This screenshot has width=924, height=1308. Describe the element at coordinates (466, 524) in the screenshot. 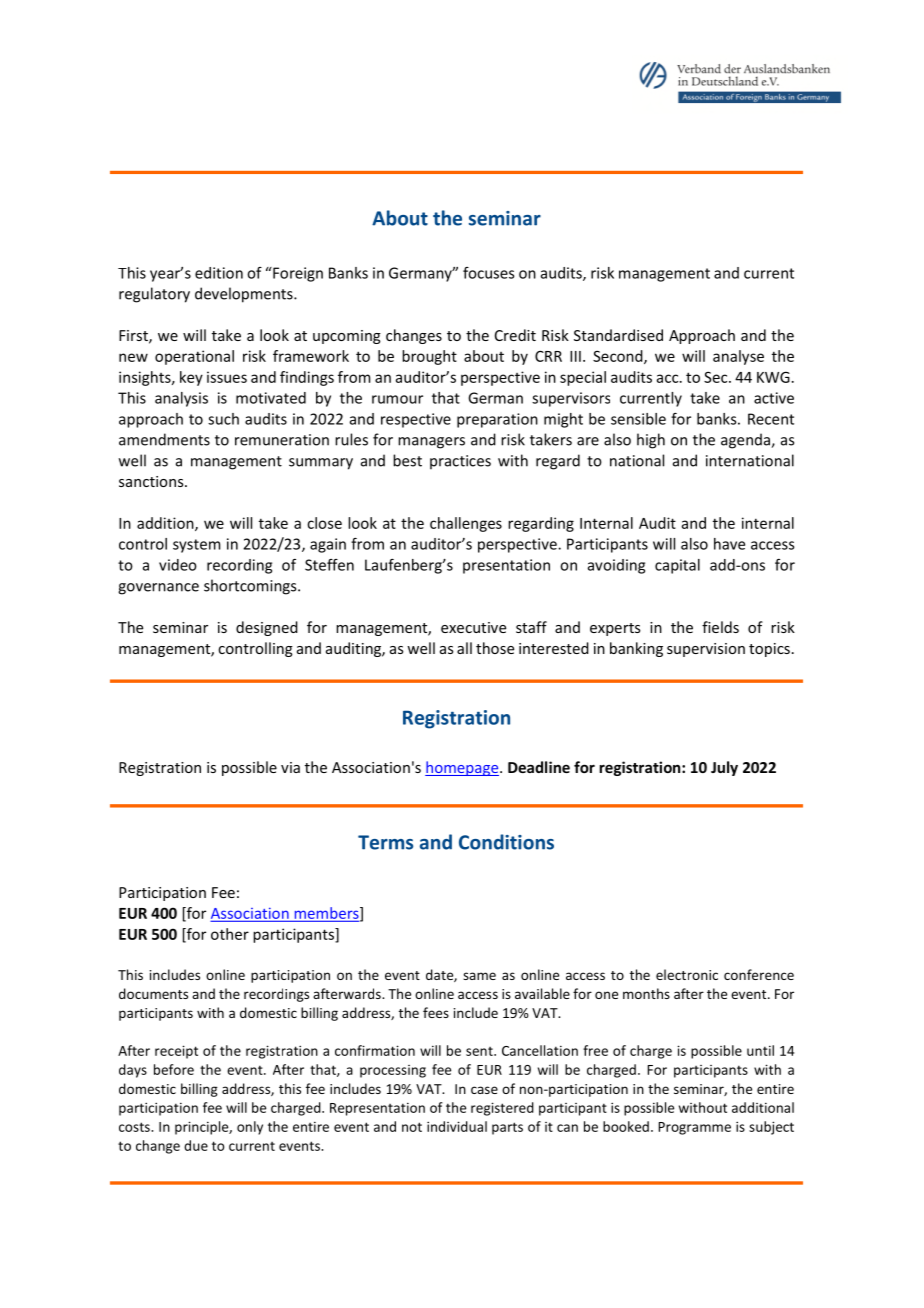

I see `challenges` at that location.
